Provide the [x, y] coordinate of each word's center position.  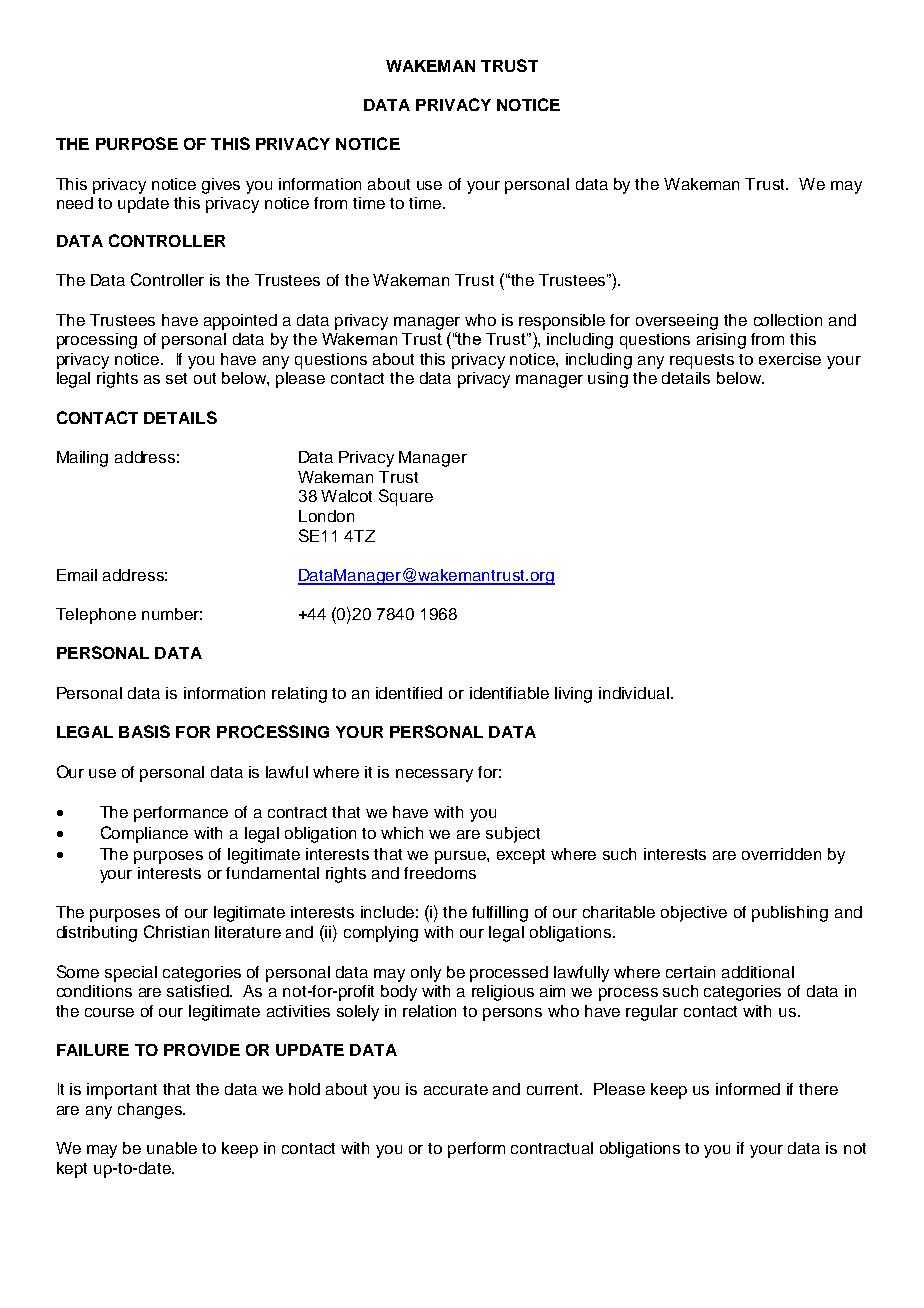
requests [702, 361]
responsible [562, 322]
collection [788, 320]
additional [758, 972]
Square [406, 497]
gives [221, 186]
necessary [434, 775]
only [426, 974]
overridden [781, 854]
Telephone [96, 616]
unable [172, 1148]
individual [634, 693]
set [176, 378]
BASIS [144, 731]
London [326, 516]
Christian [176, 931]
